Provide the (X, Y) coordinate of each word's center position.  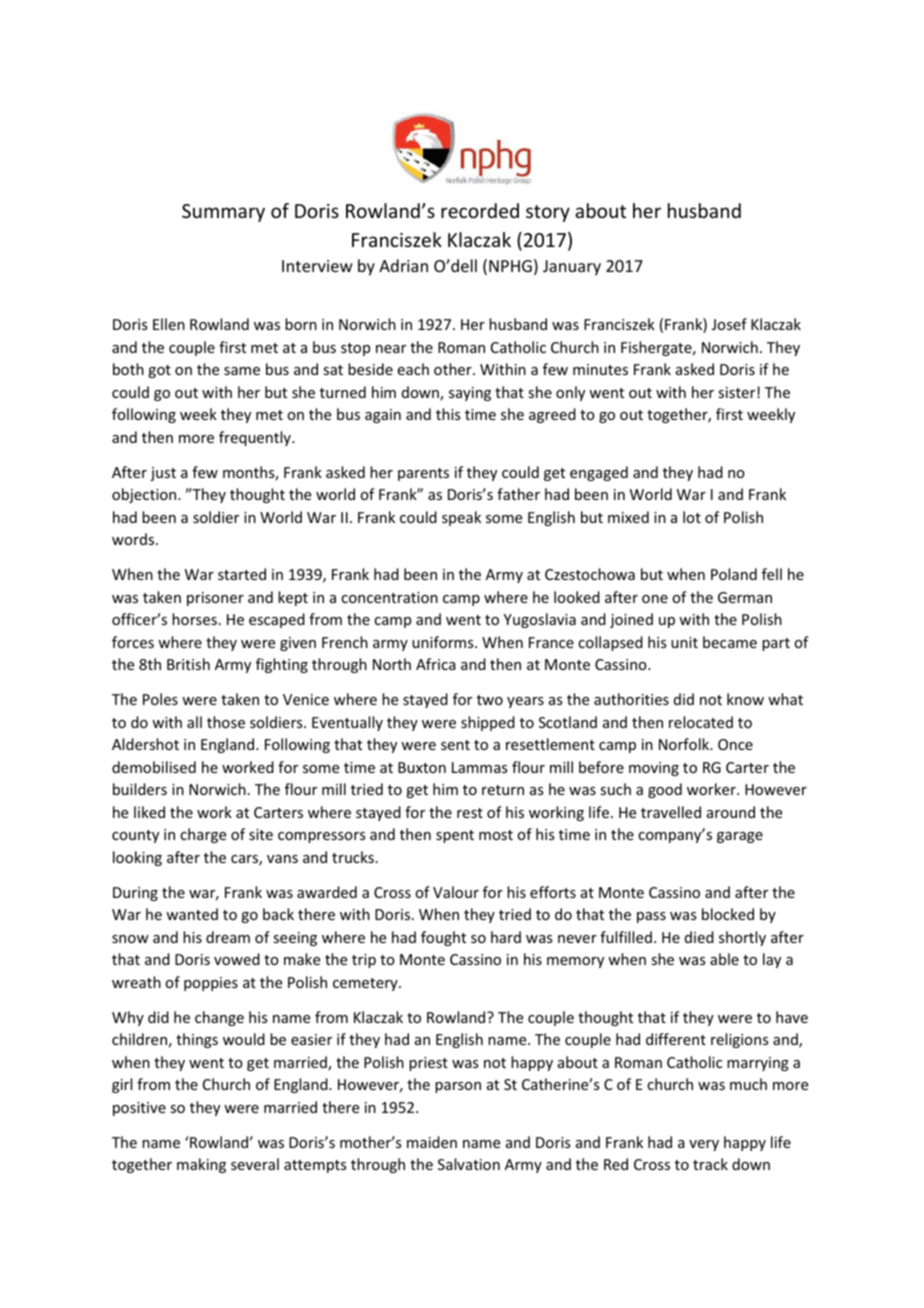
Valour (456, 892)
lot (692, 517)
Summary (223, 213)
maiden (432, 1142)
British (188, 664)
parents (423, 474)
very (704, 1145)
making (201, 1165)
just (163, 474)
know (745, 699)
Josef (729, 324)
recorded (480, 210)
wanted (192, 914)
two (490, 700)
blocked (728, 914)
